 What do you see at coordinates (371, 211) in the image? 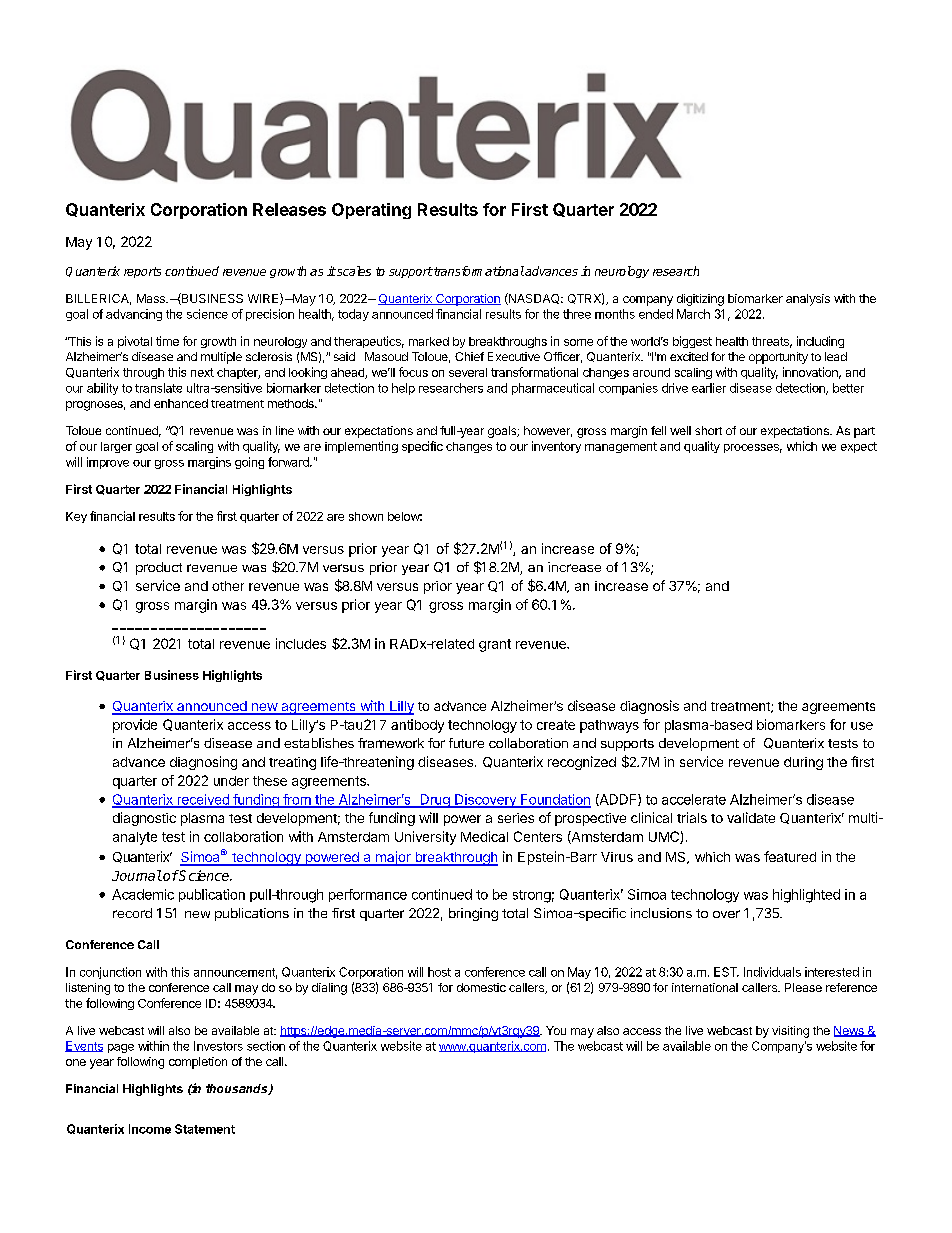
I see `Operating` at bounding box center [371, 211].
